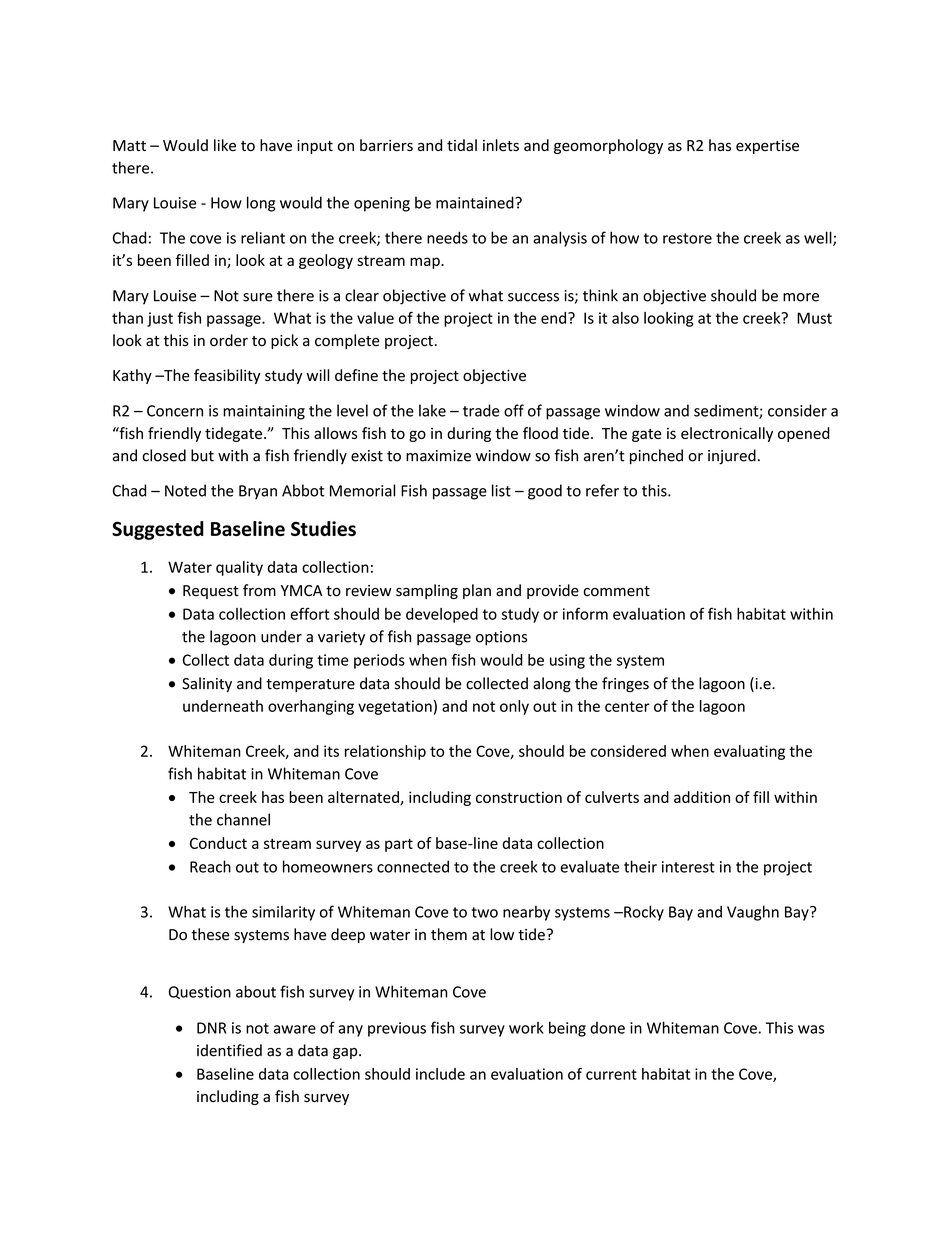 The width and height of the screenshot is (952, 1233). I want to click on include, so click(440, 1074).
